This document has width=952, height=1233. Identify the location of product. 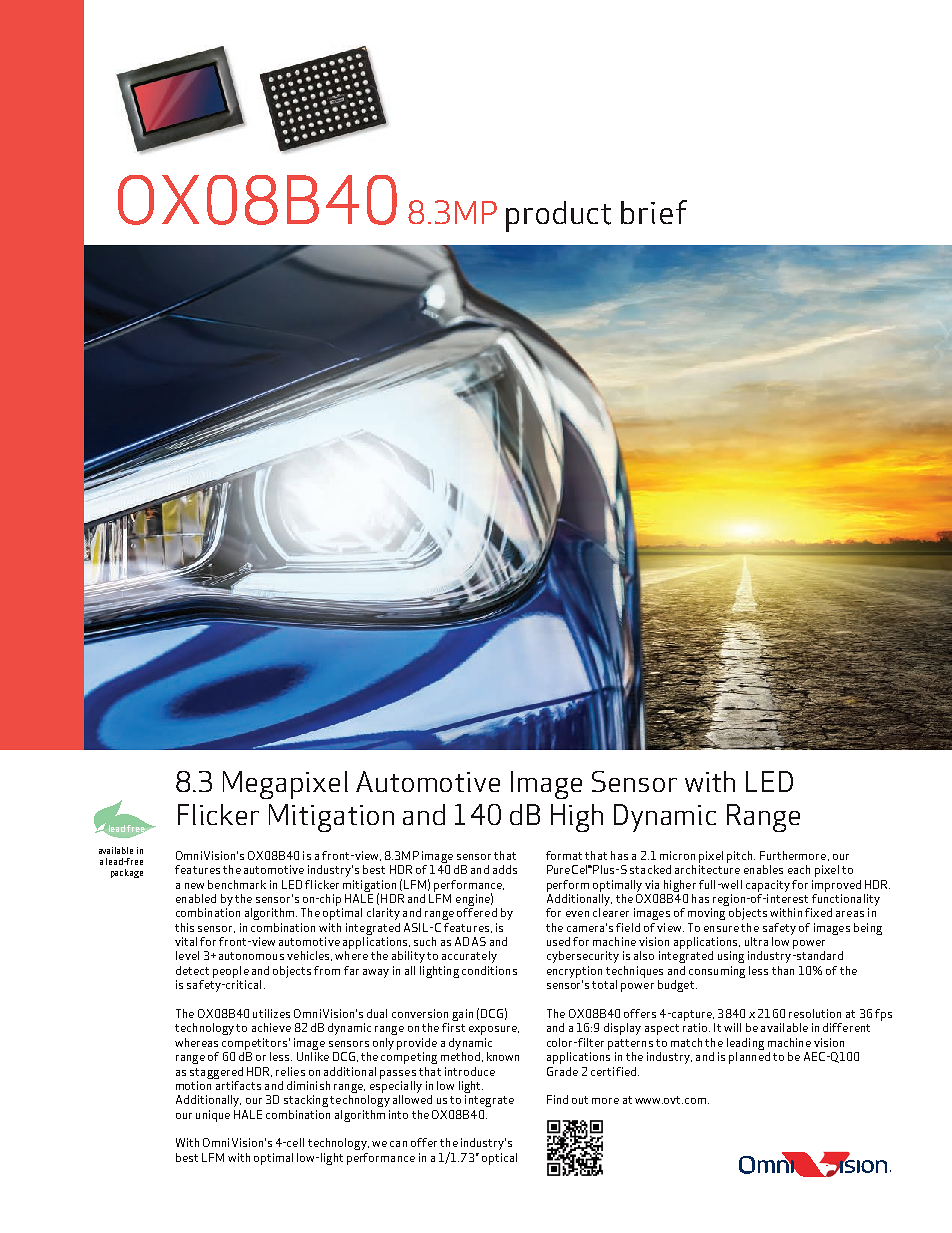
(558, 216).
